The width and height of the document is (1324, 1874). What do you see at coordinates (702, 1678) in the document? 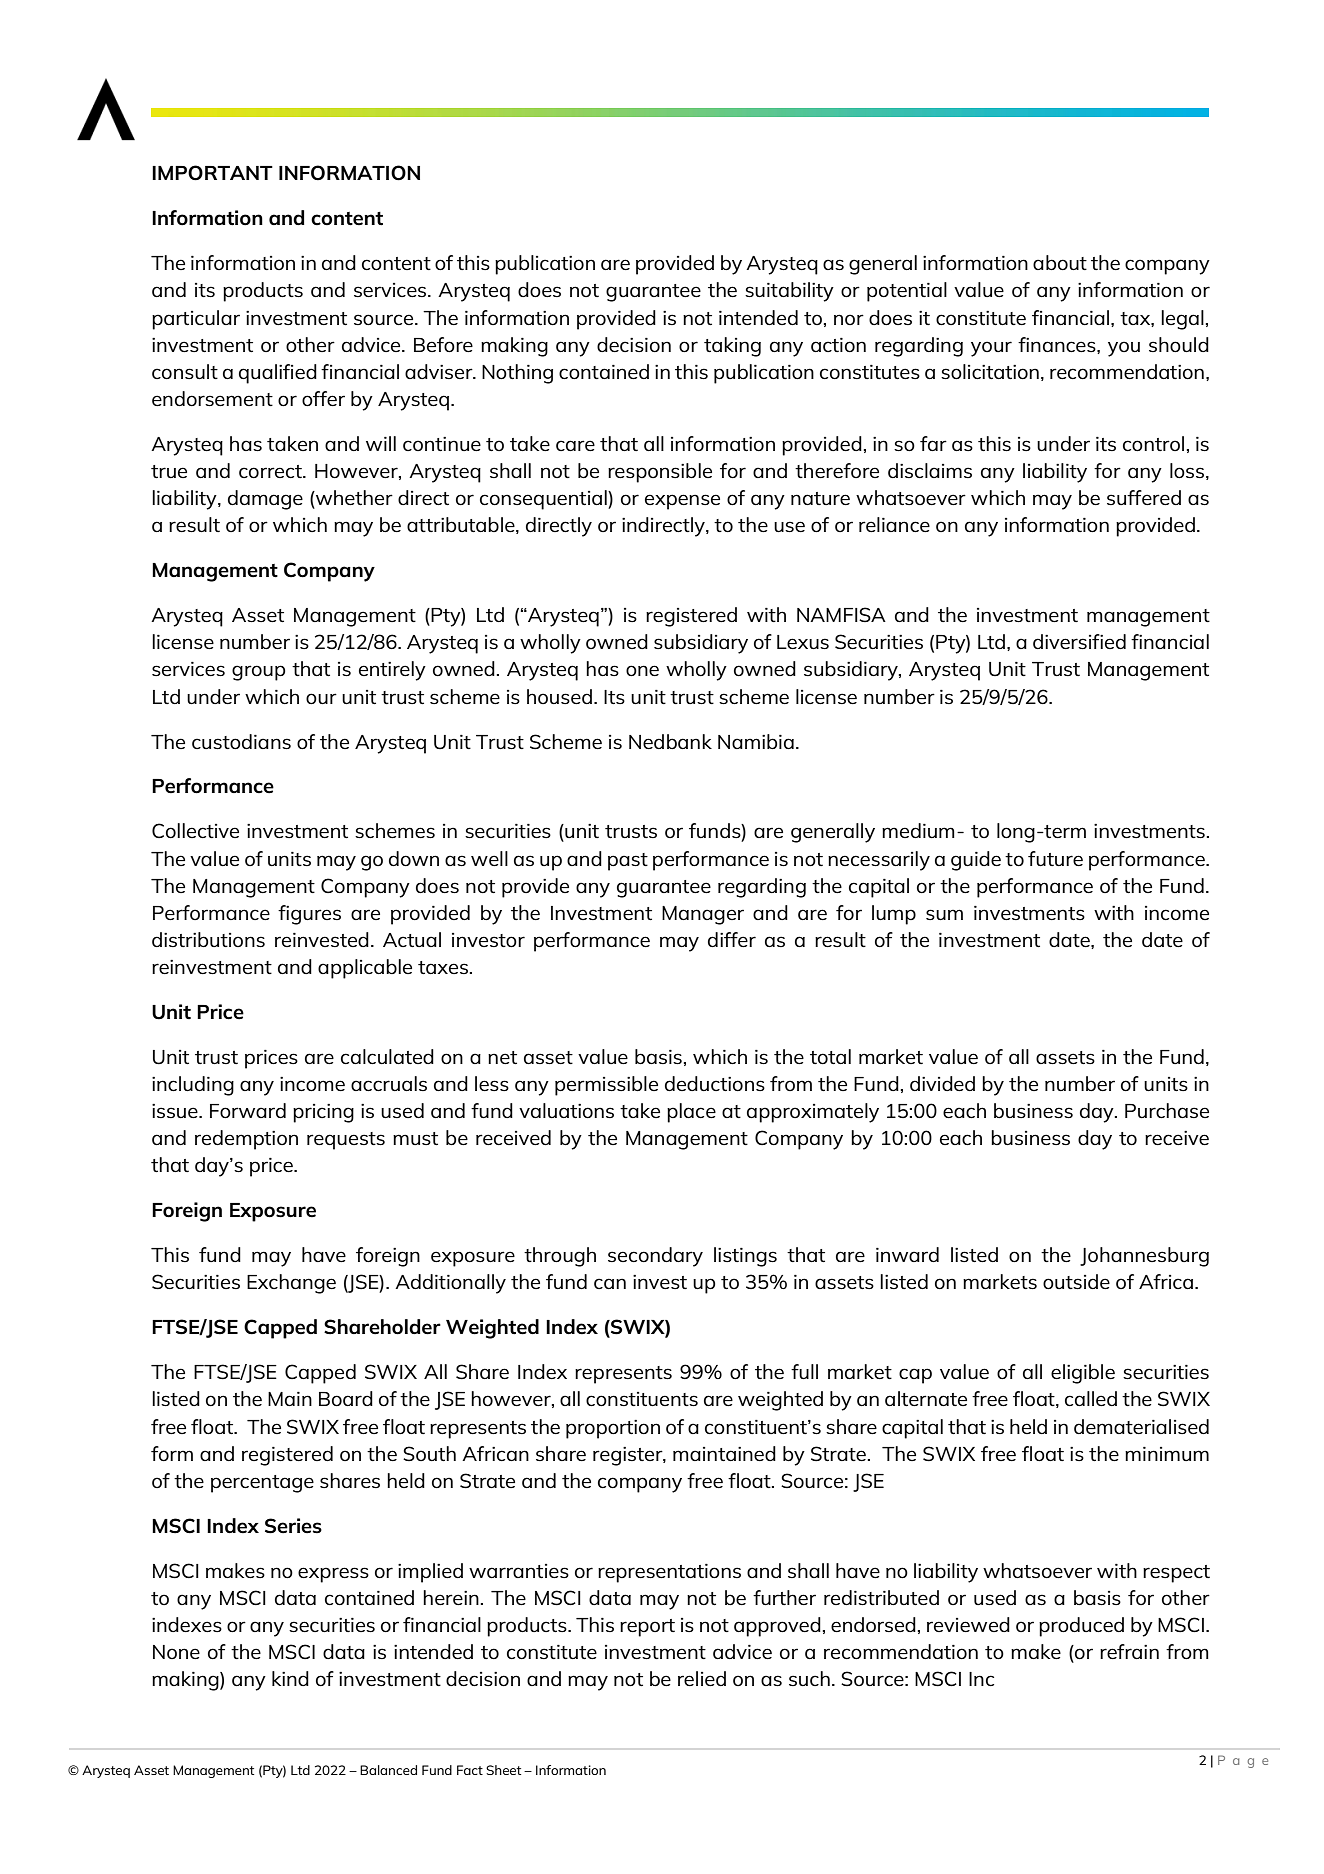
I see `relied` at bounding box center [702, 1678].
